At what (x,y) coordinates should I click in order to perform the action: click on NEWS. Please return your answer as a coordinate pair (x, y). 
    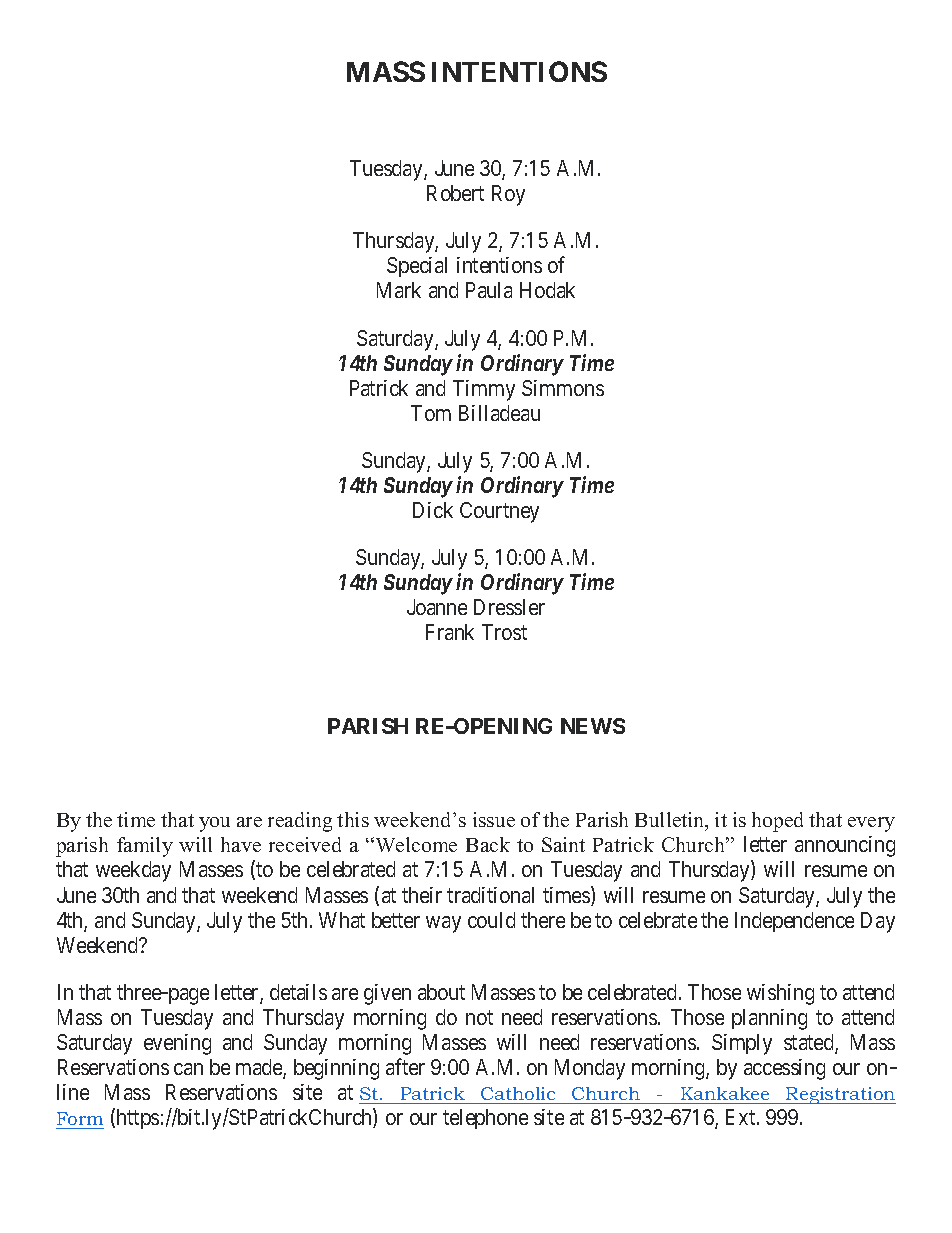
    Looking at the image, I should click on (593, 726).
